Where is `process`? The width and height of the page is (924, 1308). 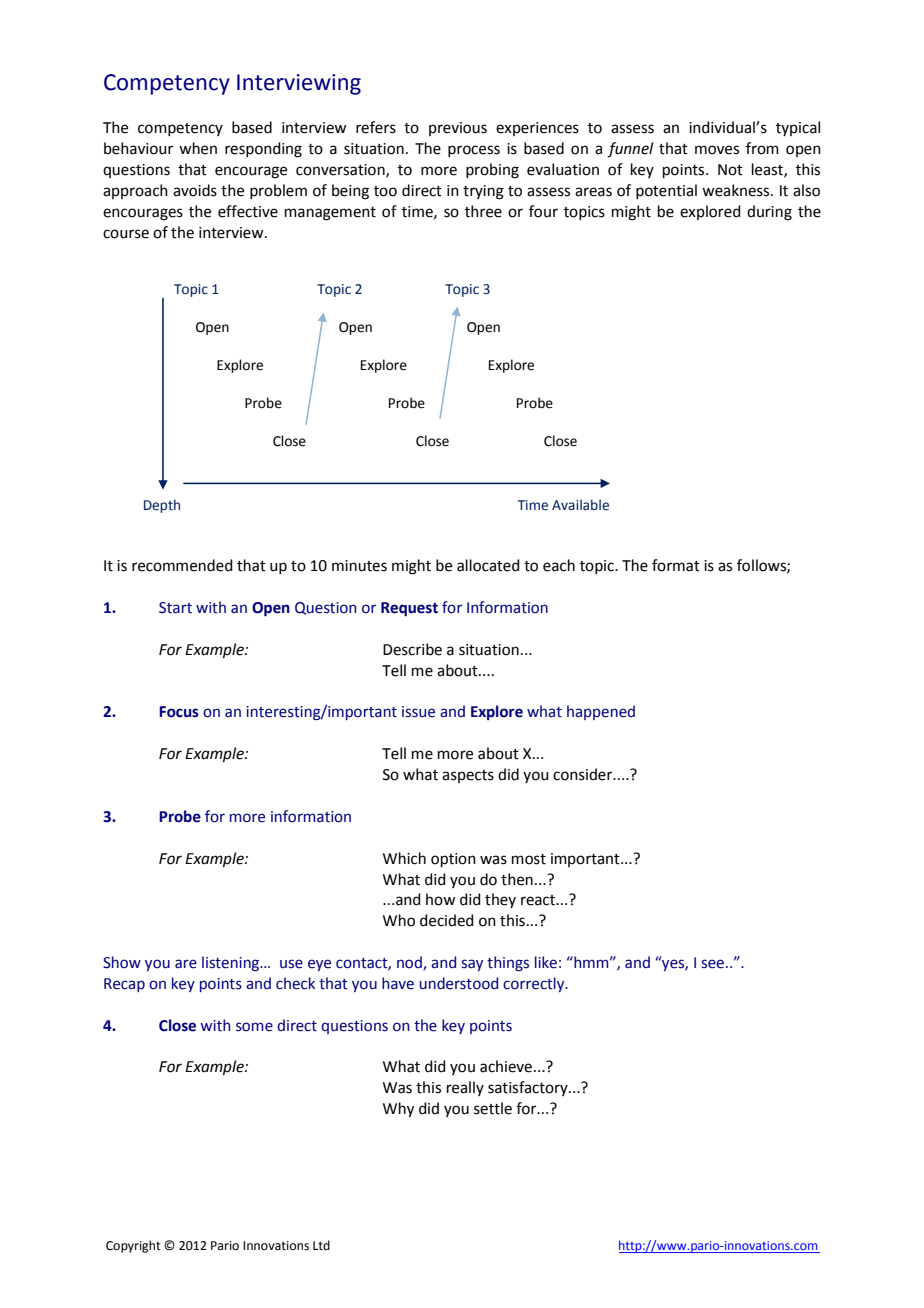
process is located at coordinates (474, 151).
